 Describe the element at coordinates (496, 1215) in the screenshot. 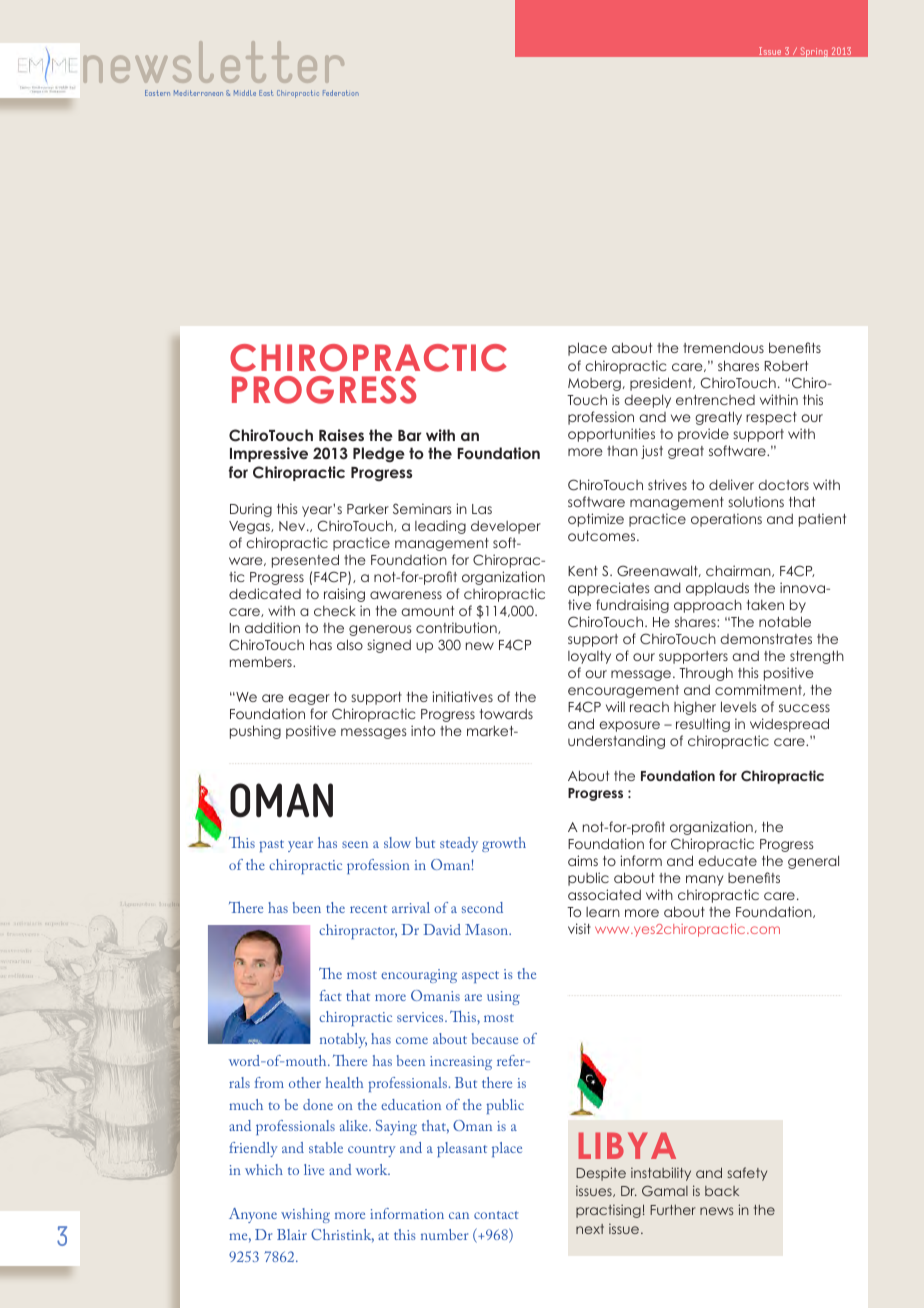

I see `contact` at that location.
